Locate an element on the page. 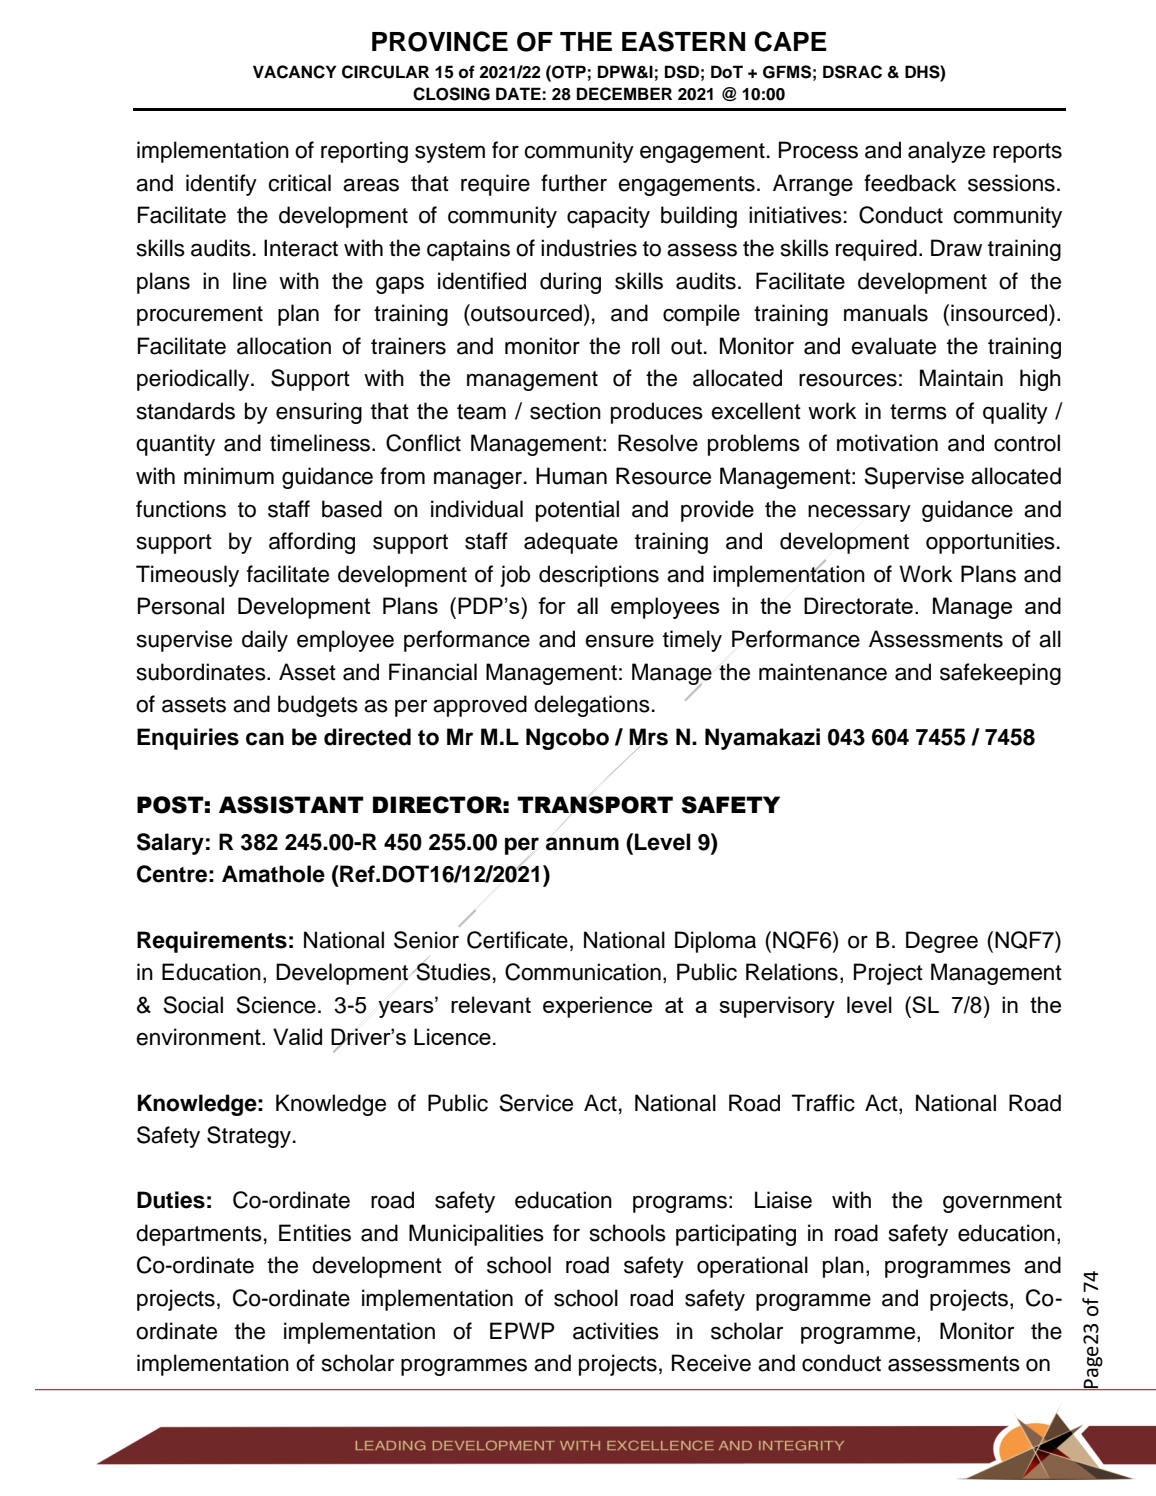 The image size is (1156, 1496). analyze is located at coordinates (946, 152).
